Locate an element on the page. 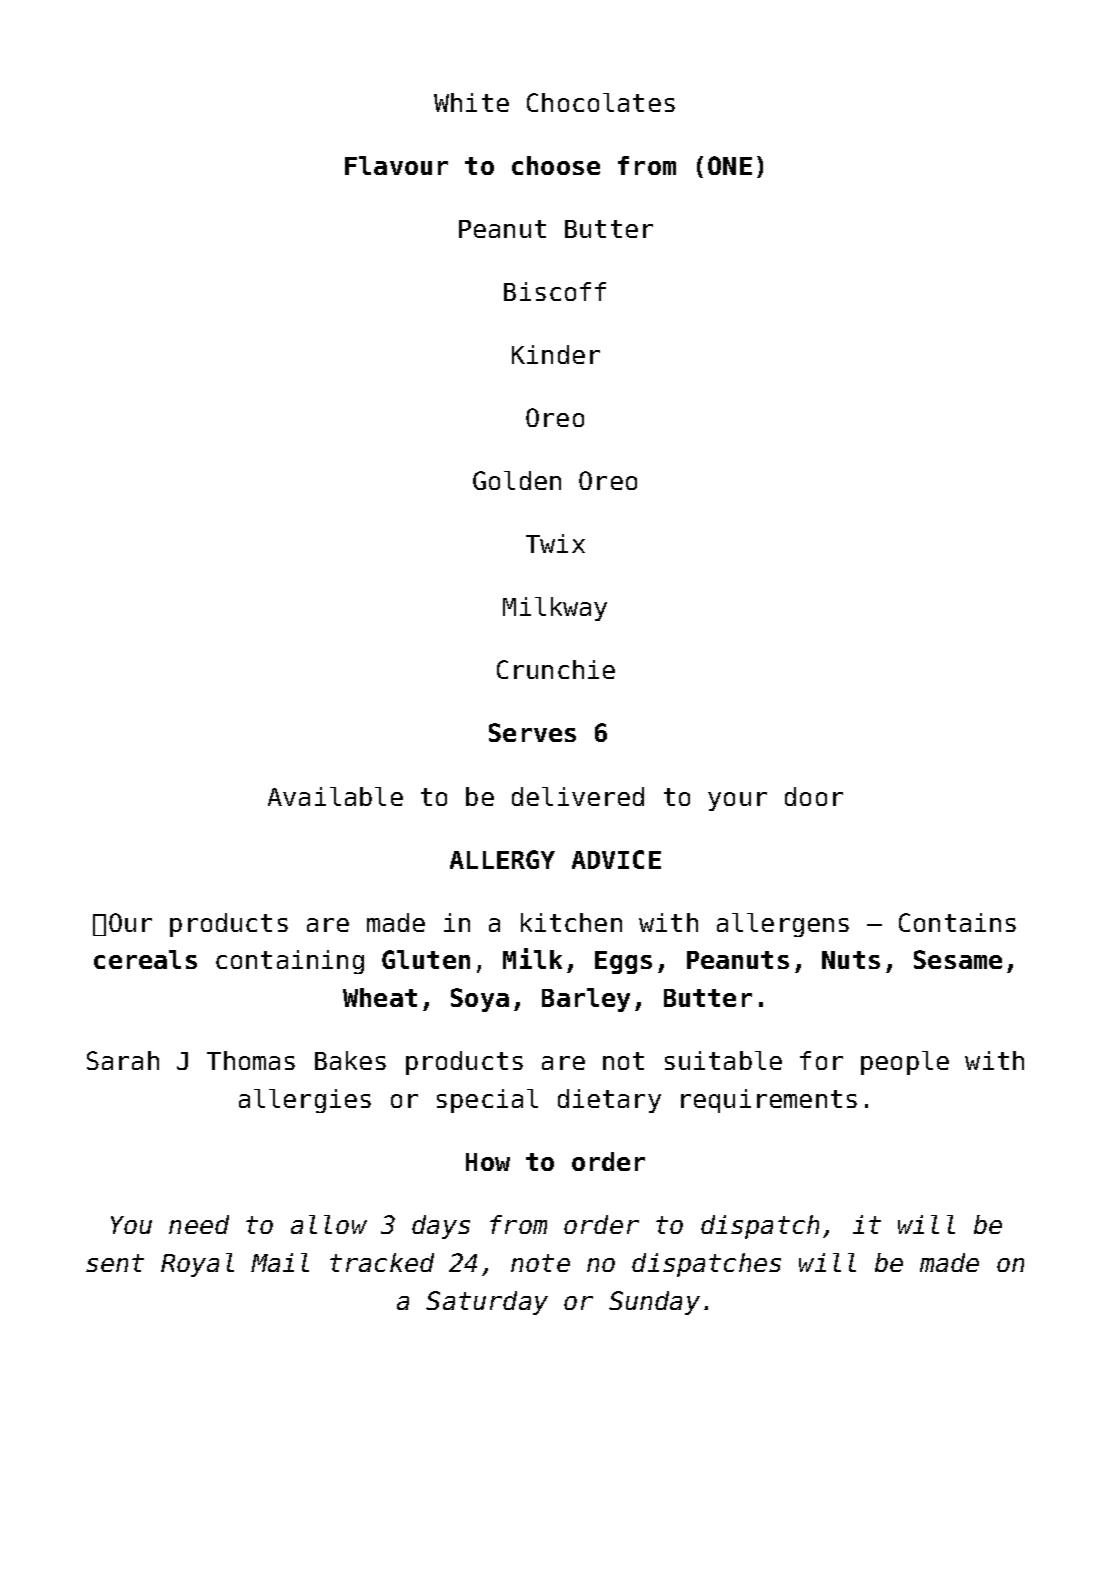 The height and width of the document is (1573, 1112). door is located at coordinates (814, 796).
